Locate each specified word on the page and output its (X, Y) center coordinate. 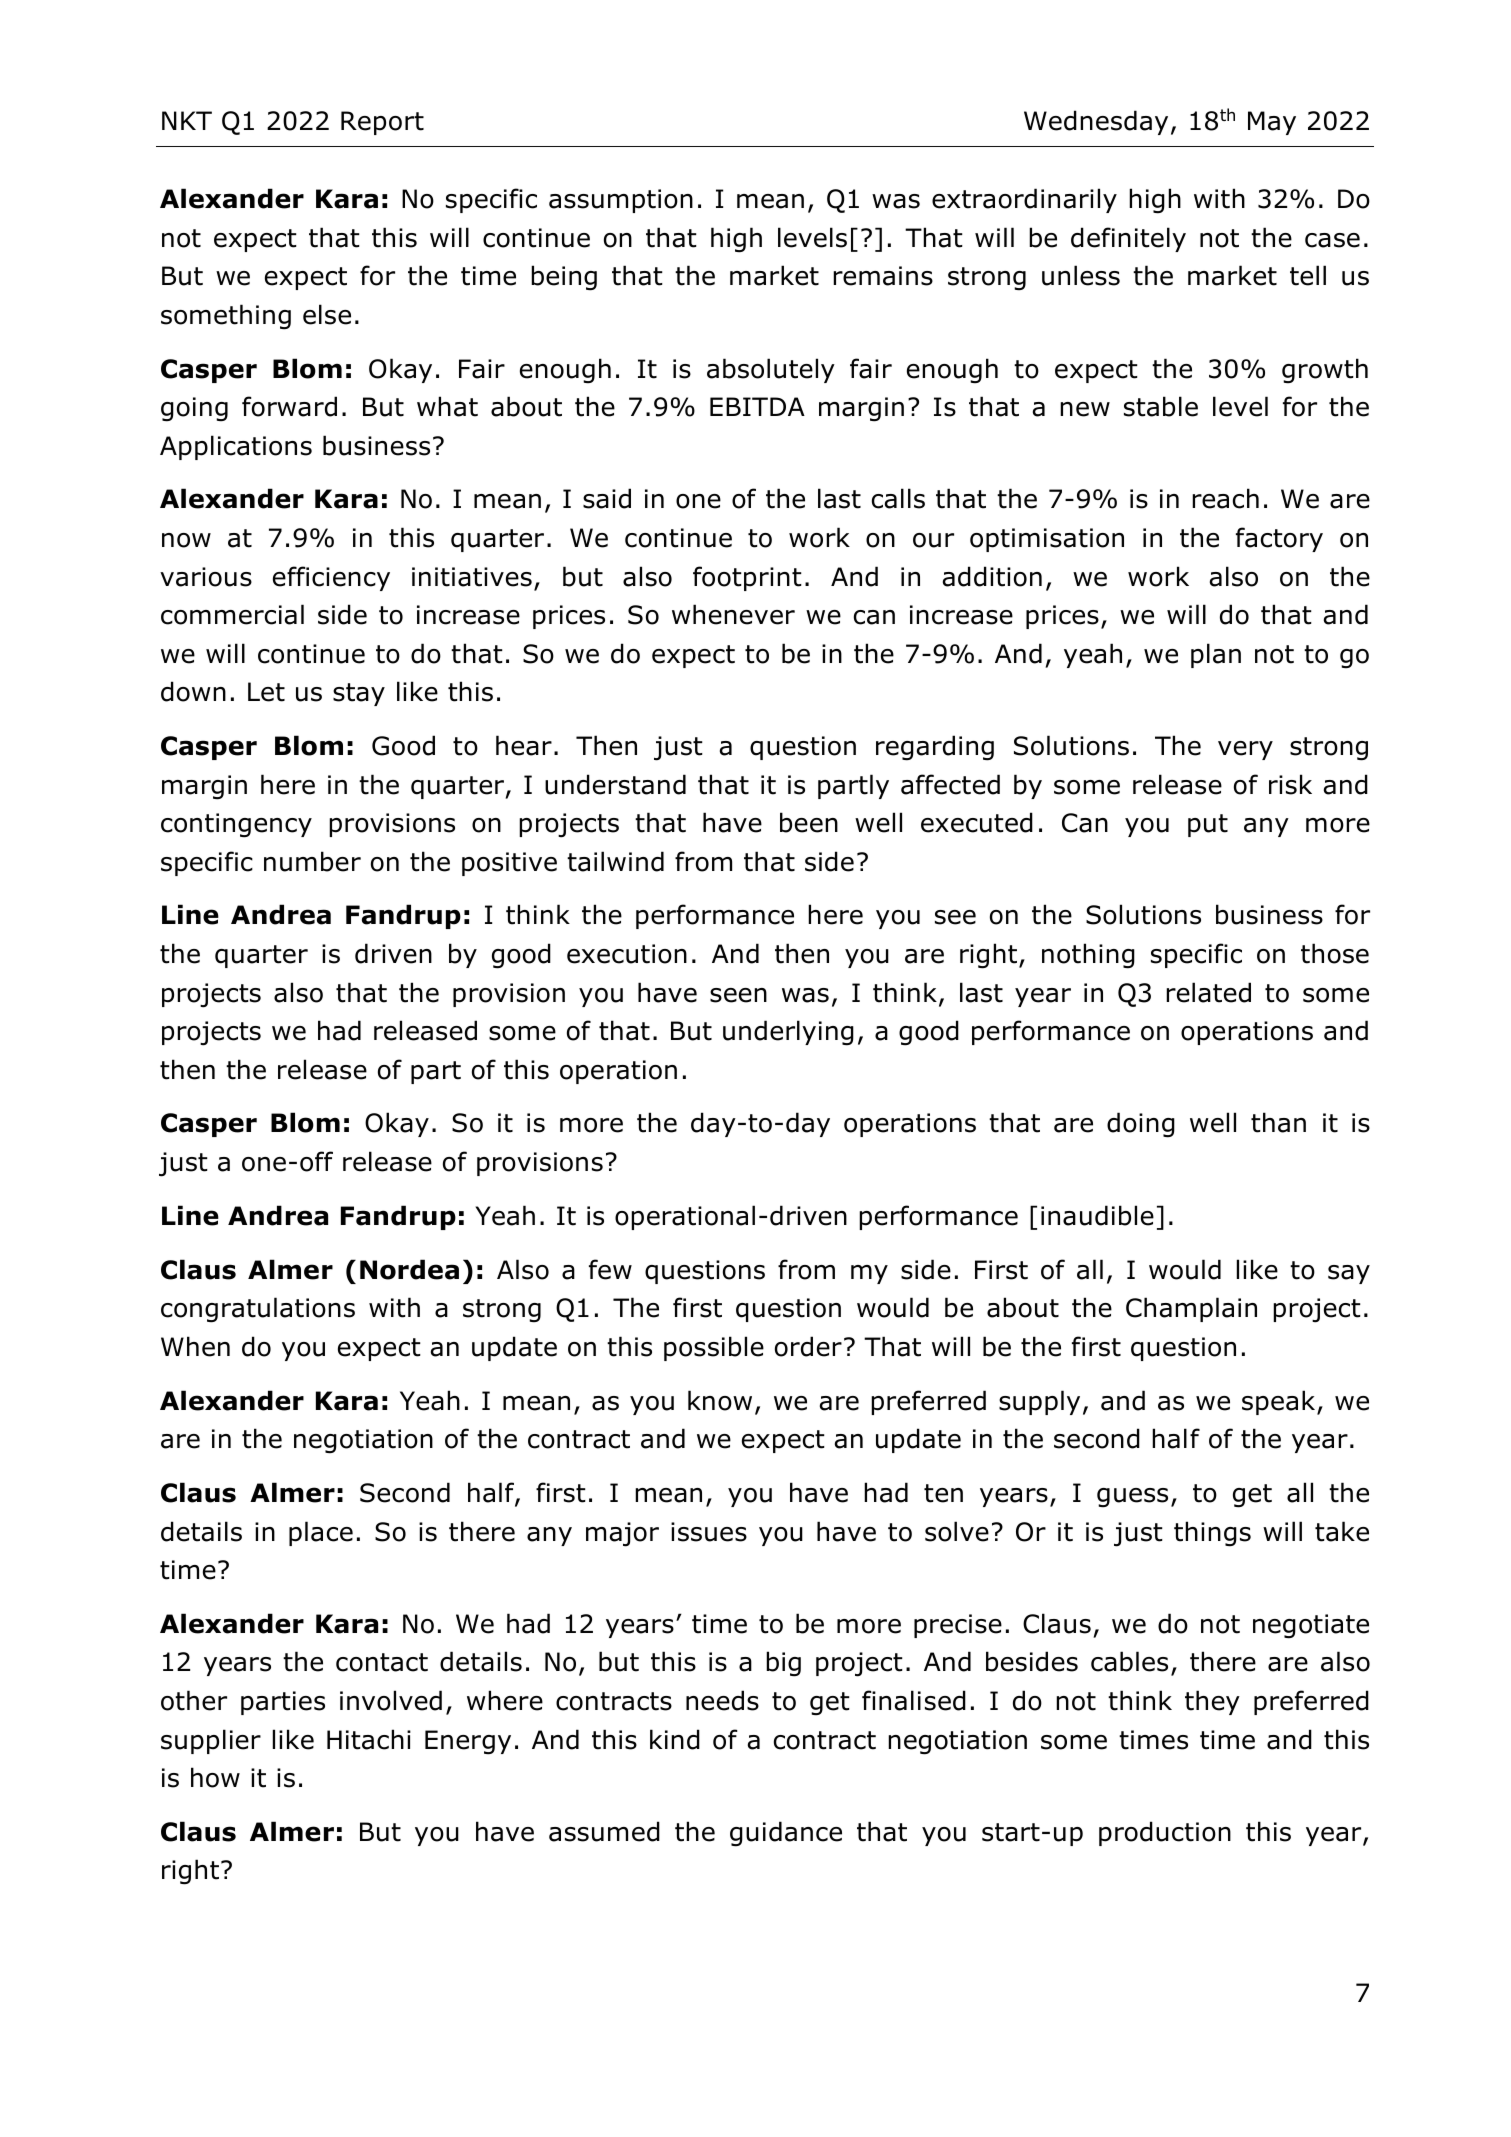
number (312, 861)
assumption (621, 201)
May (1272, 123)
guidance (786, 1834)
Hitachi (369, 1739)
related (1208, 992)
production (1165, 1833)
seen (738, 995)
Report (382, 123)
